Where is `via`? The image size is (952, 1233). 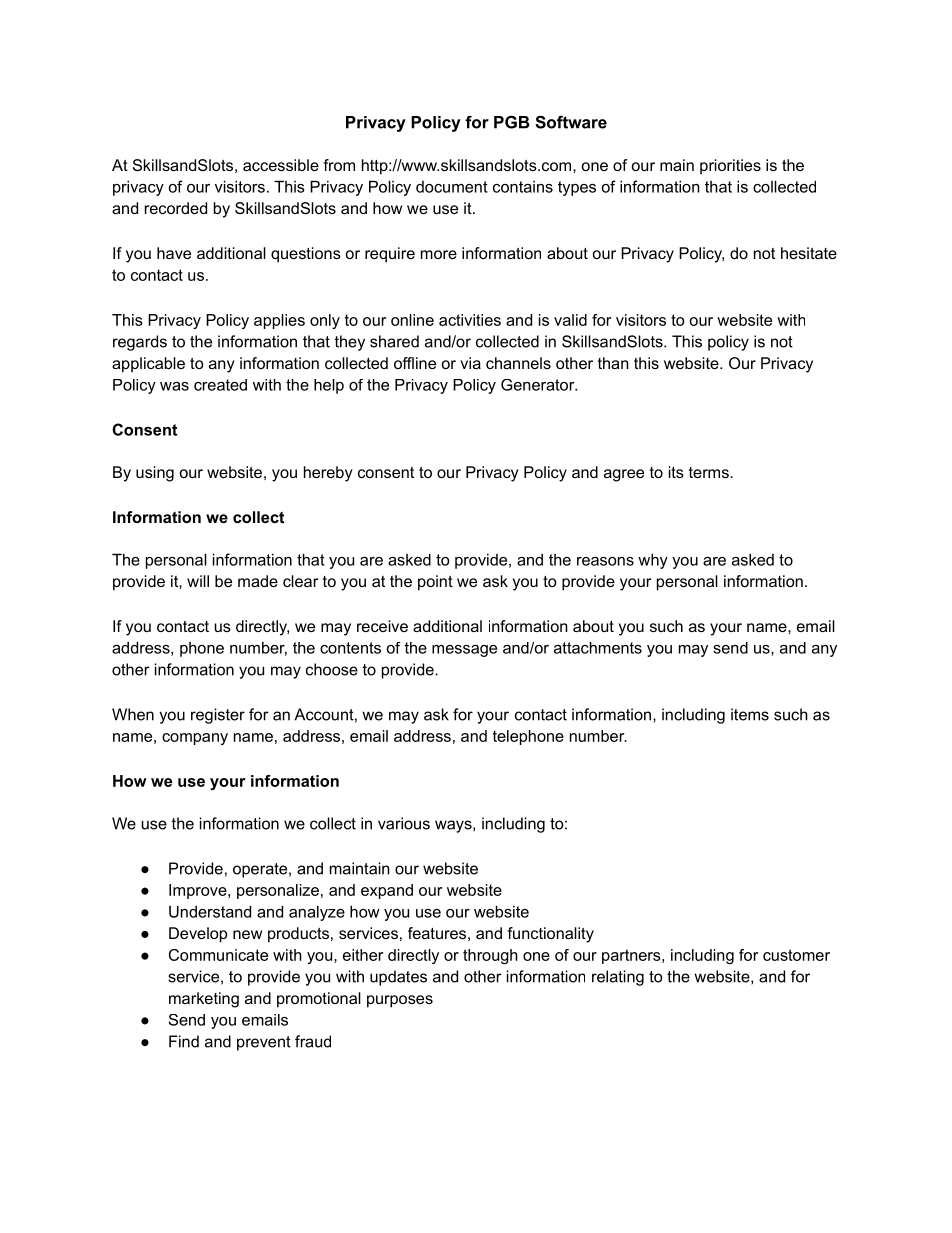 via is located at coordinates (470, 363).
